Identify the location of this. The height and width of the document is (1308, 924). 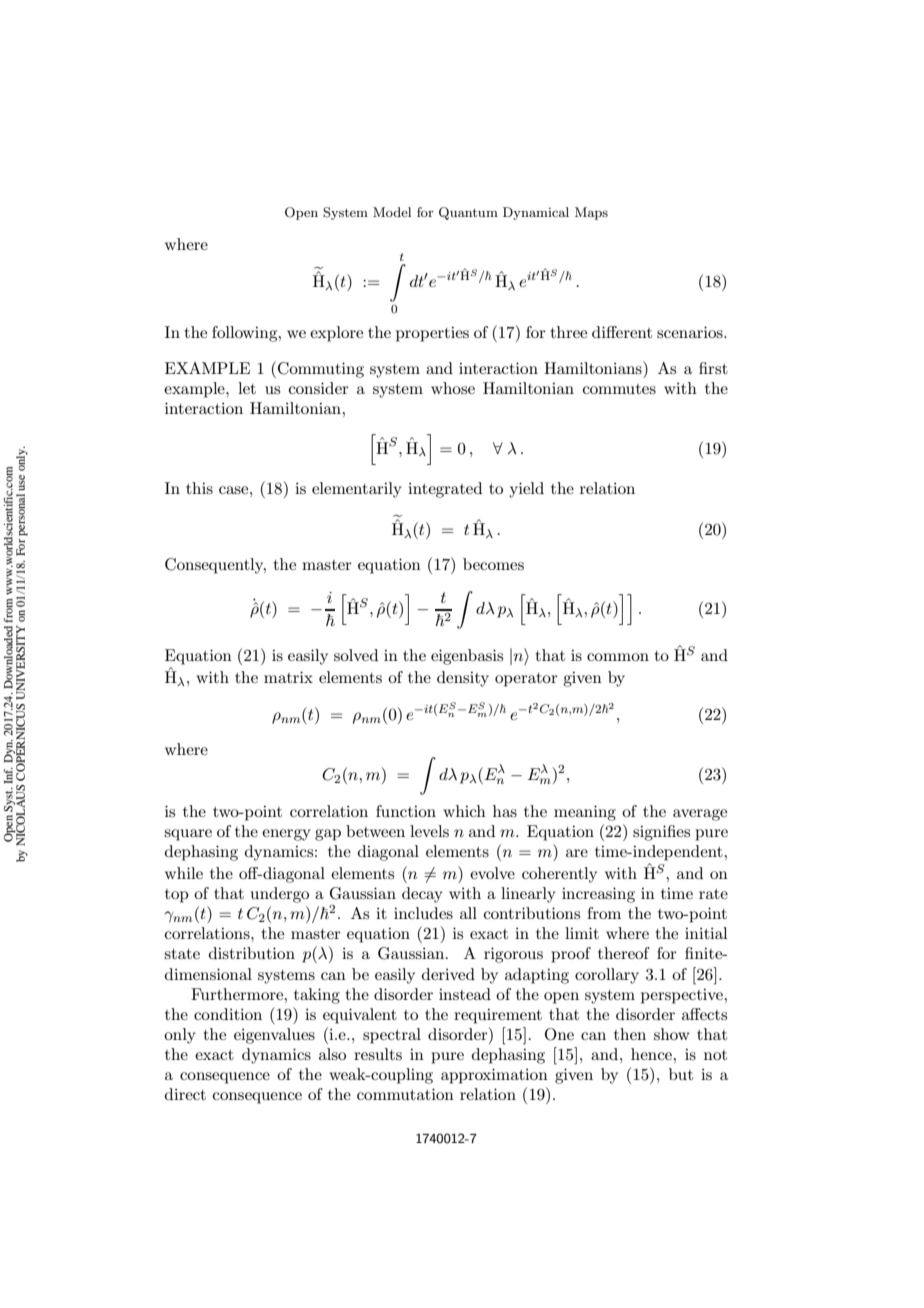
(199, 488).
